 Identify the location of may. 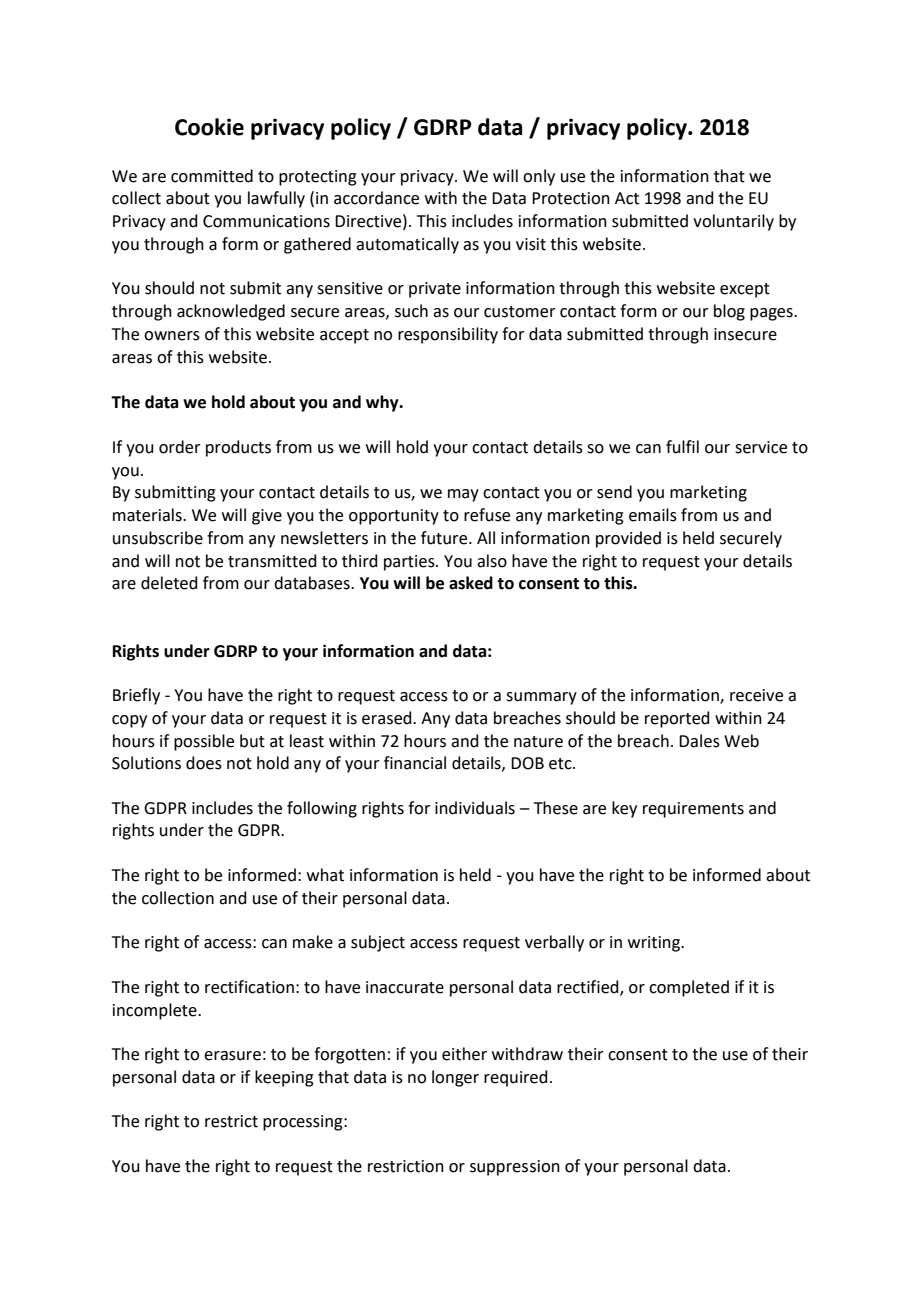
(463, 495).
